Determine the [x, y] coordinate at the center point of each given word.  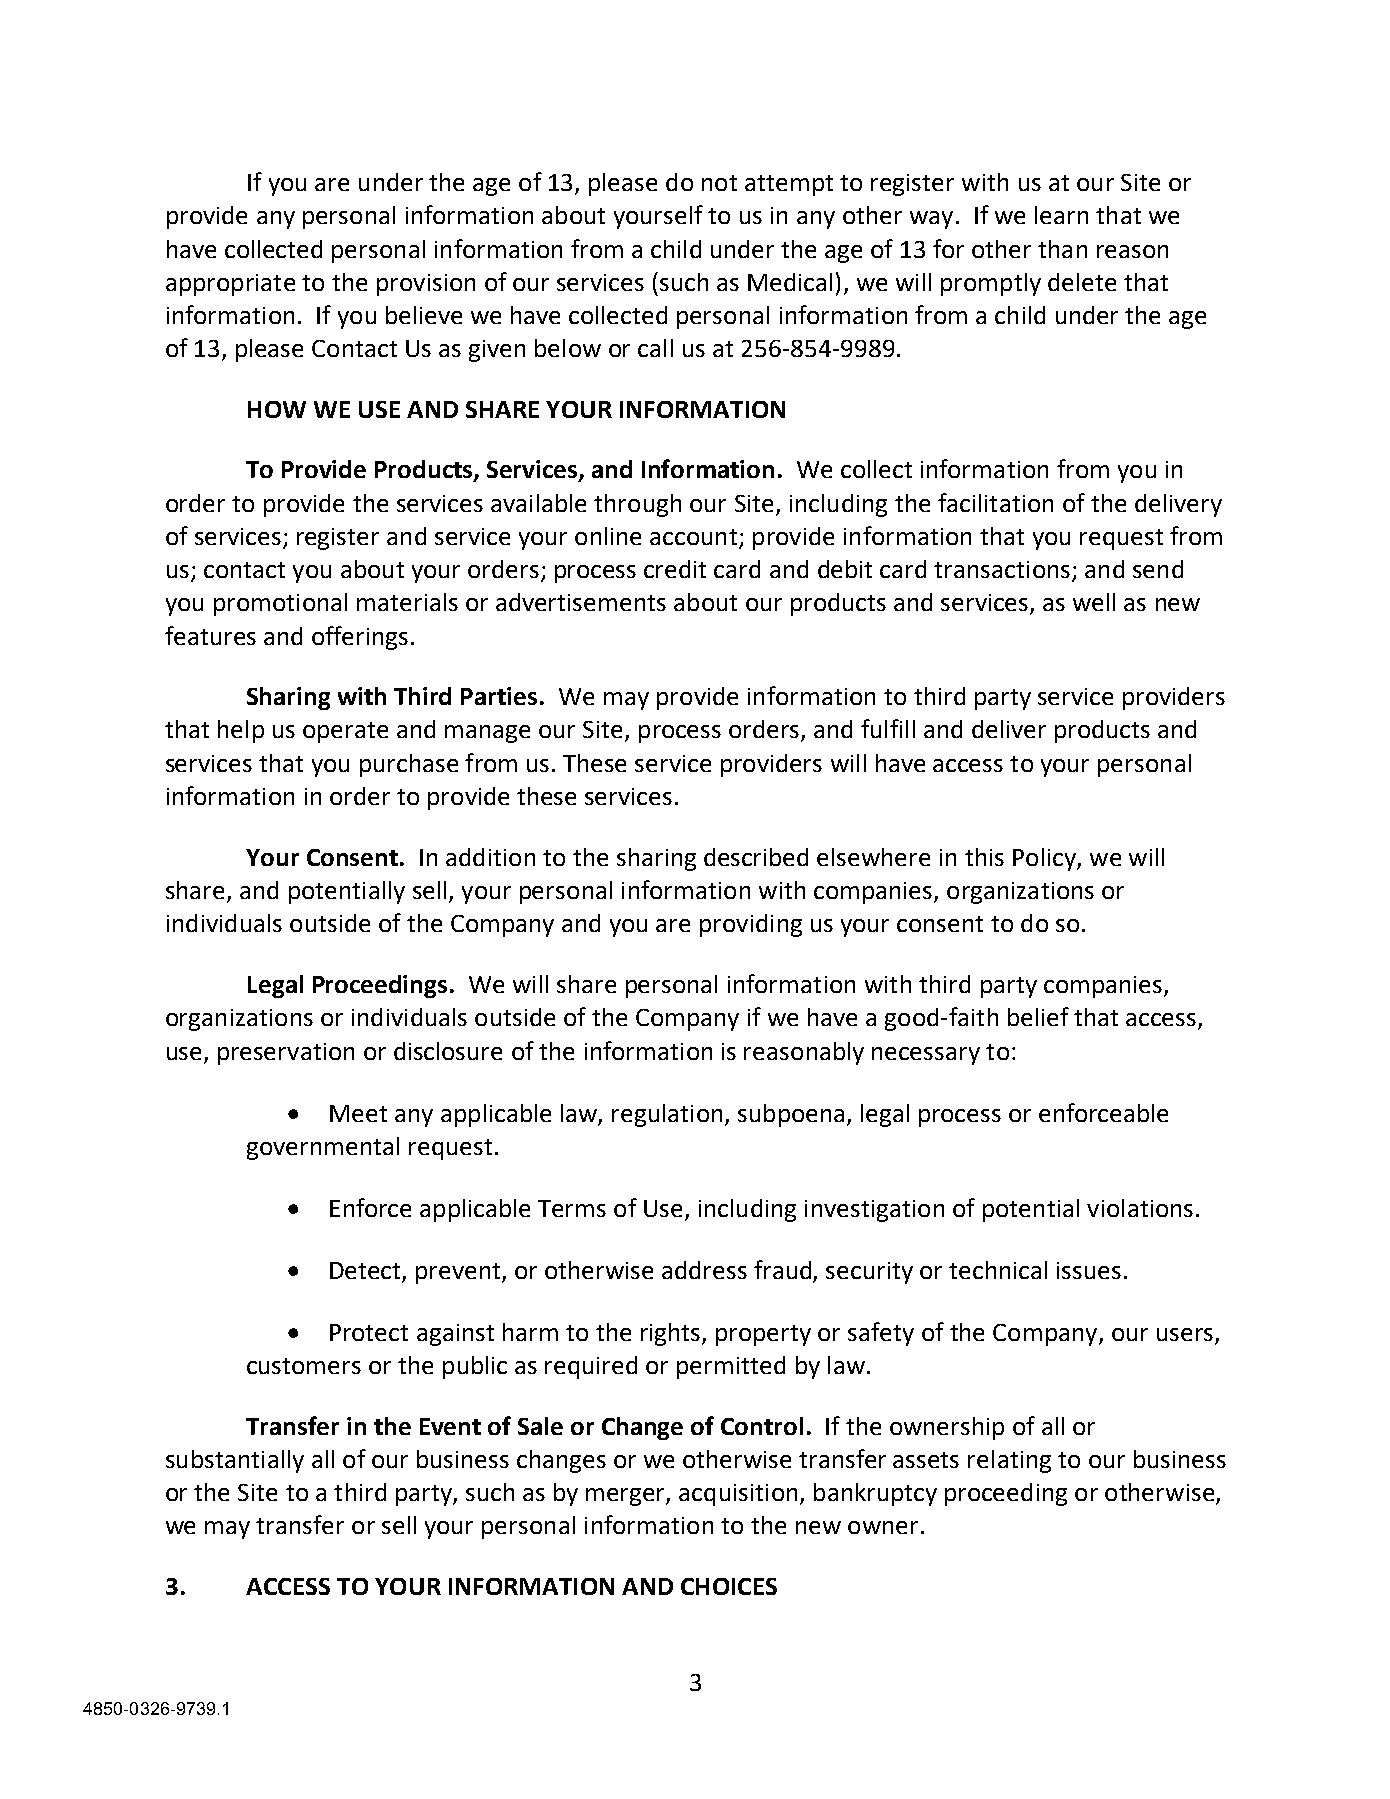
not [719, 183]
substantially [235, 1461]
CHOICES [729, 1586]
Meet [358, 1113]
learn [1061, 215]
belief [1038, 1016]
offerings [360, 638]
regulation [667, 1115]
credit [675, 569]
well [1094, 602]
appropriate [230, 285]
